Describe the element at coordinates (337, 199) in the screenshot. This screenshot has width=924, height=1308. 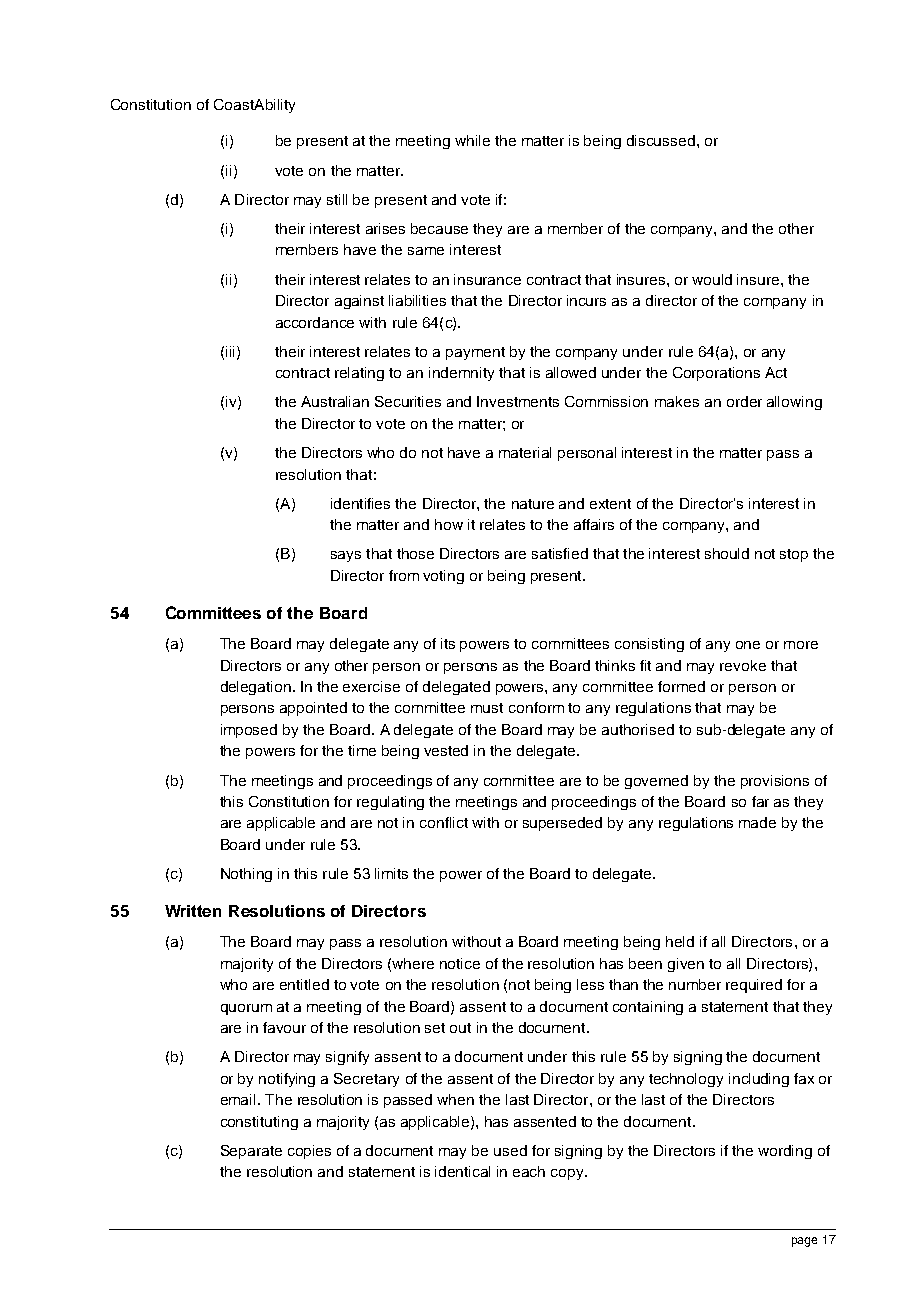
I see `still` at that location.
